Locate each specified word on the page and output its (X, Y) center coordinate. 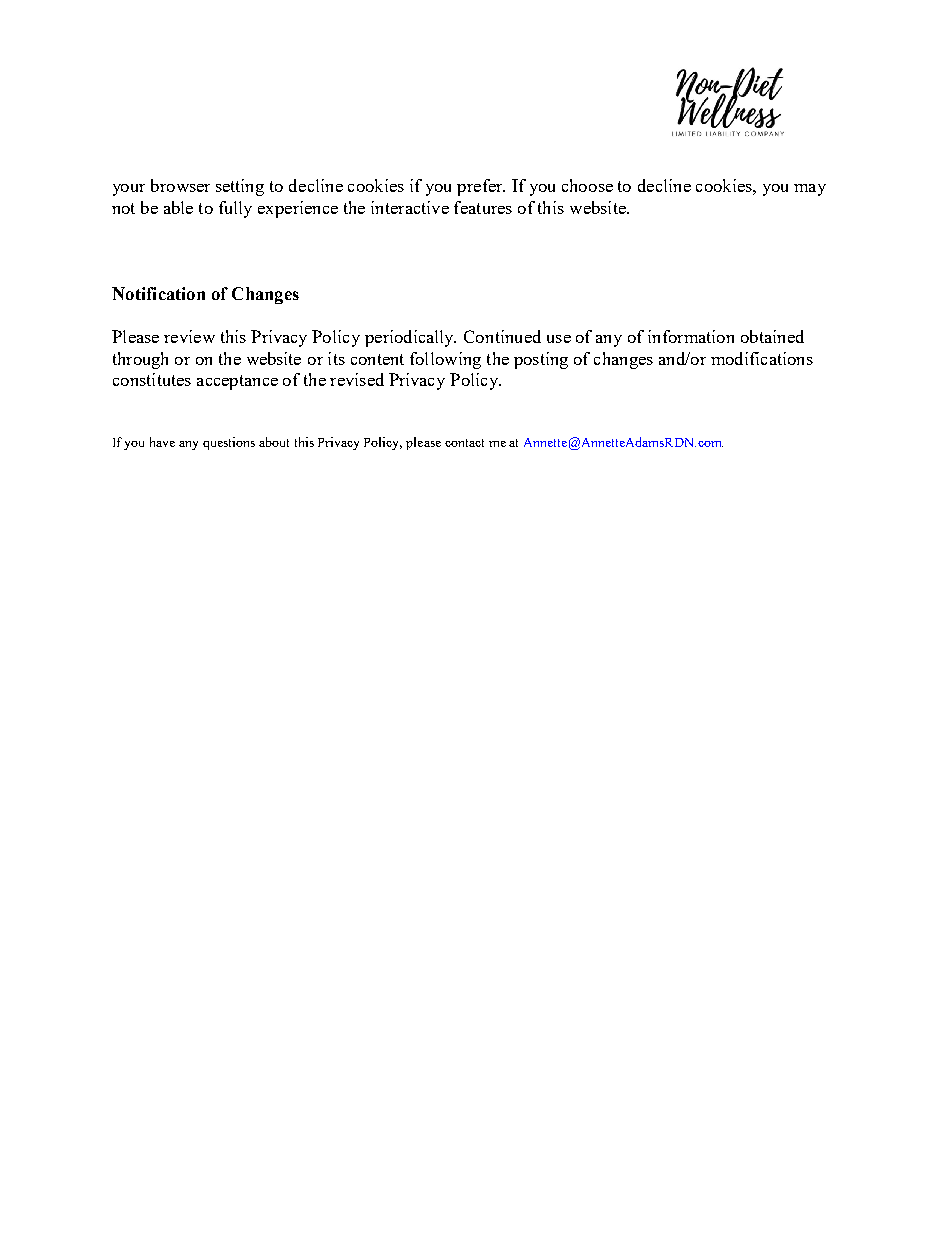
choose (587, 185)
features (483, 207)
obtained (772, 336)
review (189, 336)
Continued (502, 336)
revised (357, 379)
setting (240, 187)
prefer (481, 187)
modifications (762, 358)
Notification (158, 293)
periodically (410, 338)
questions (229, 443)
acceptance (237, 382)
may (810, 190)
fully (235, 209)
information (691, 336)
